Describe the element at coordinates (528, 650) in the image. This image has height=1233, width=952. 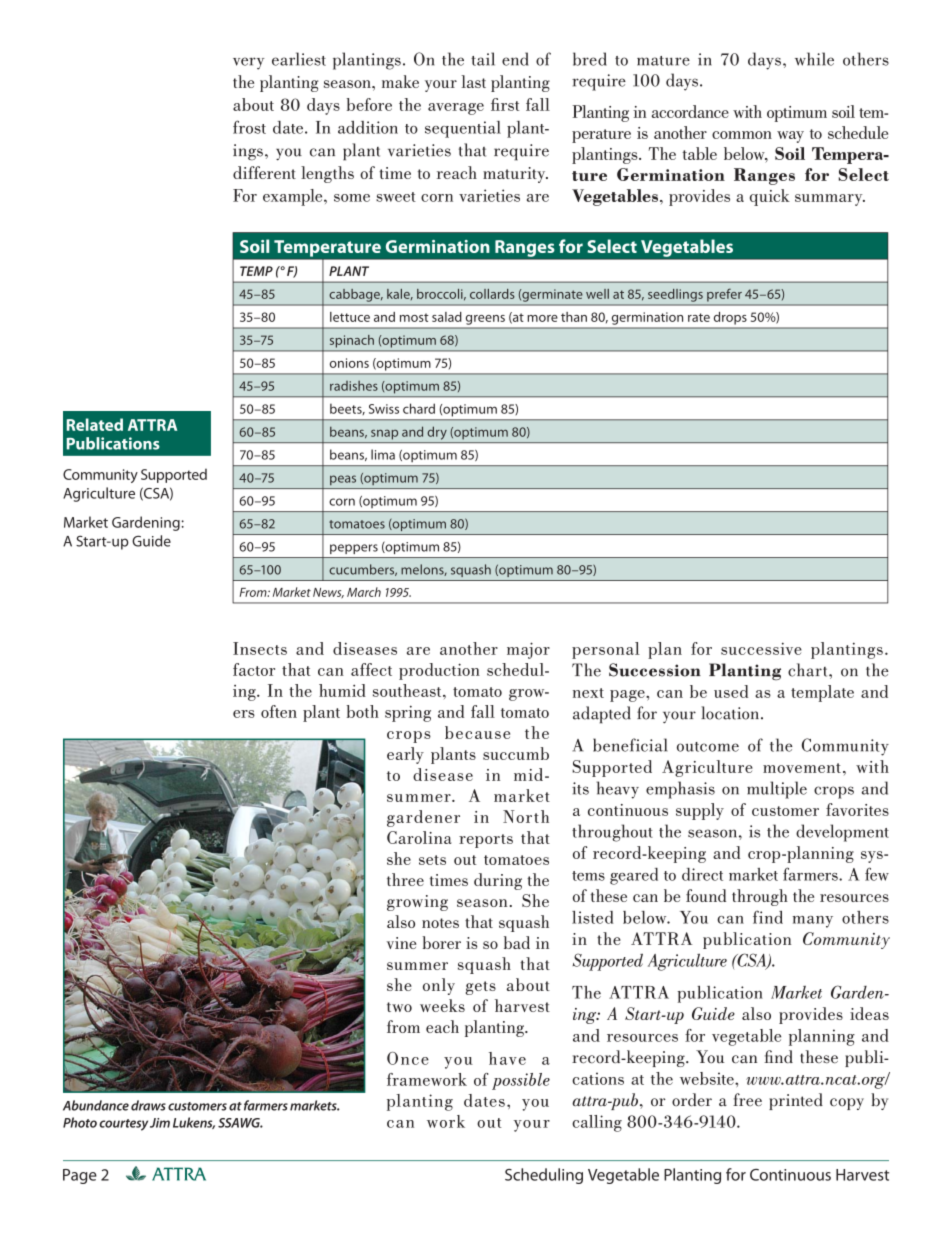
I see `major` at that location.
